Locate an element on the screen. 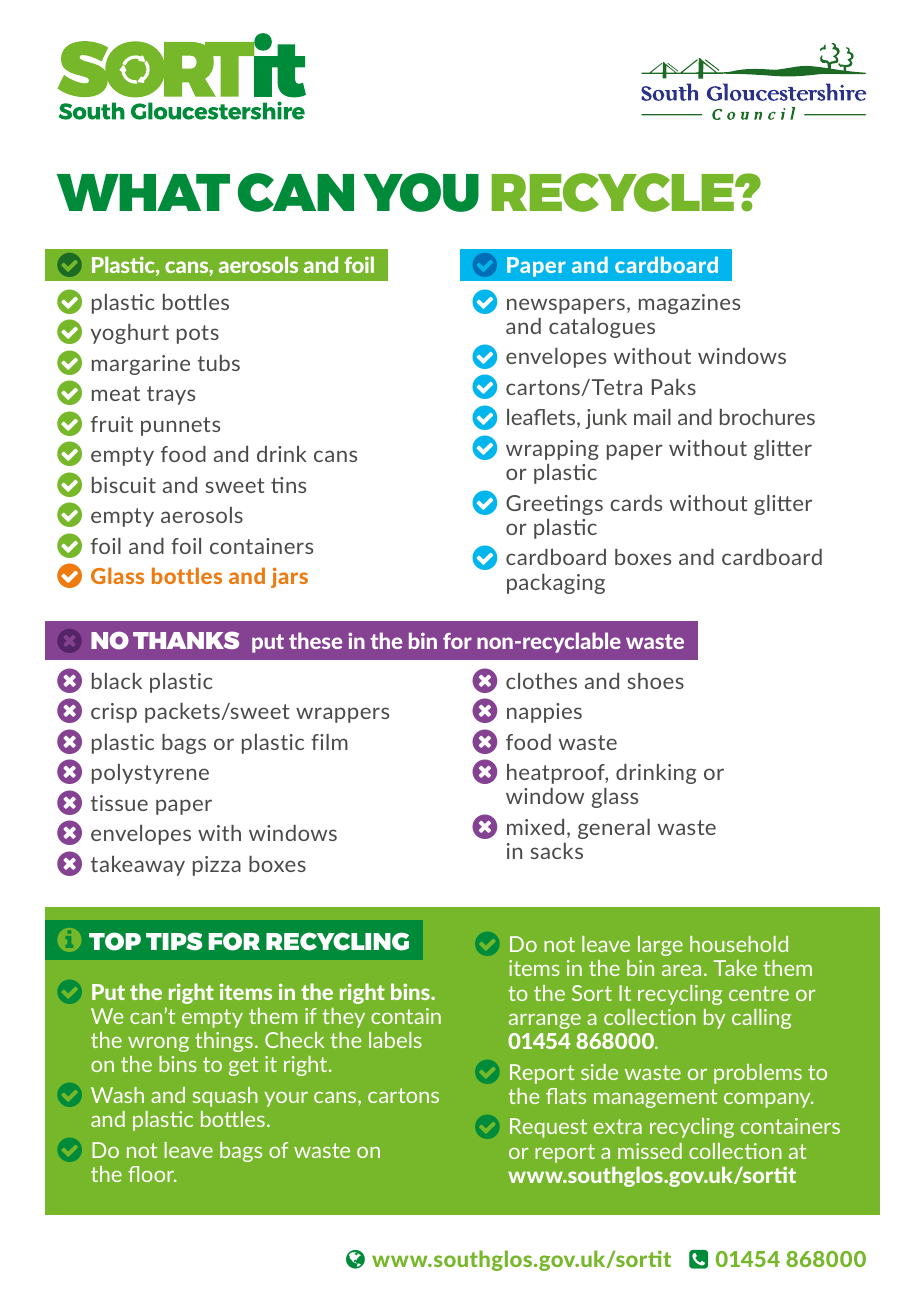 This screenshot has height=1308, width=924. shoes is located at coordinates (655, 681).
